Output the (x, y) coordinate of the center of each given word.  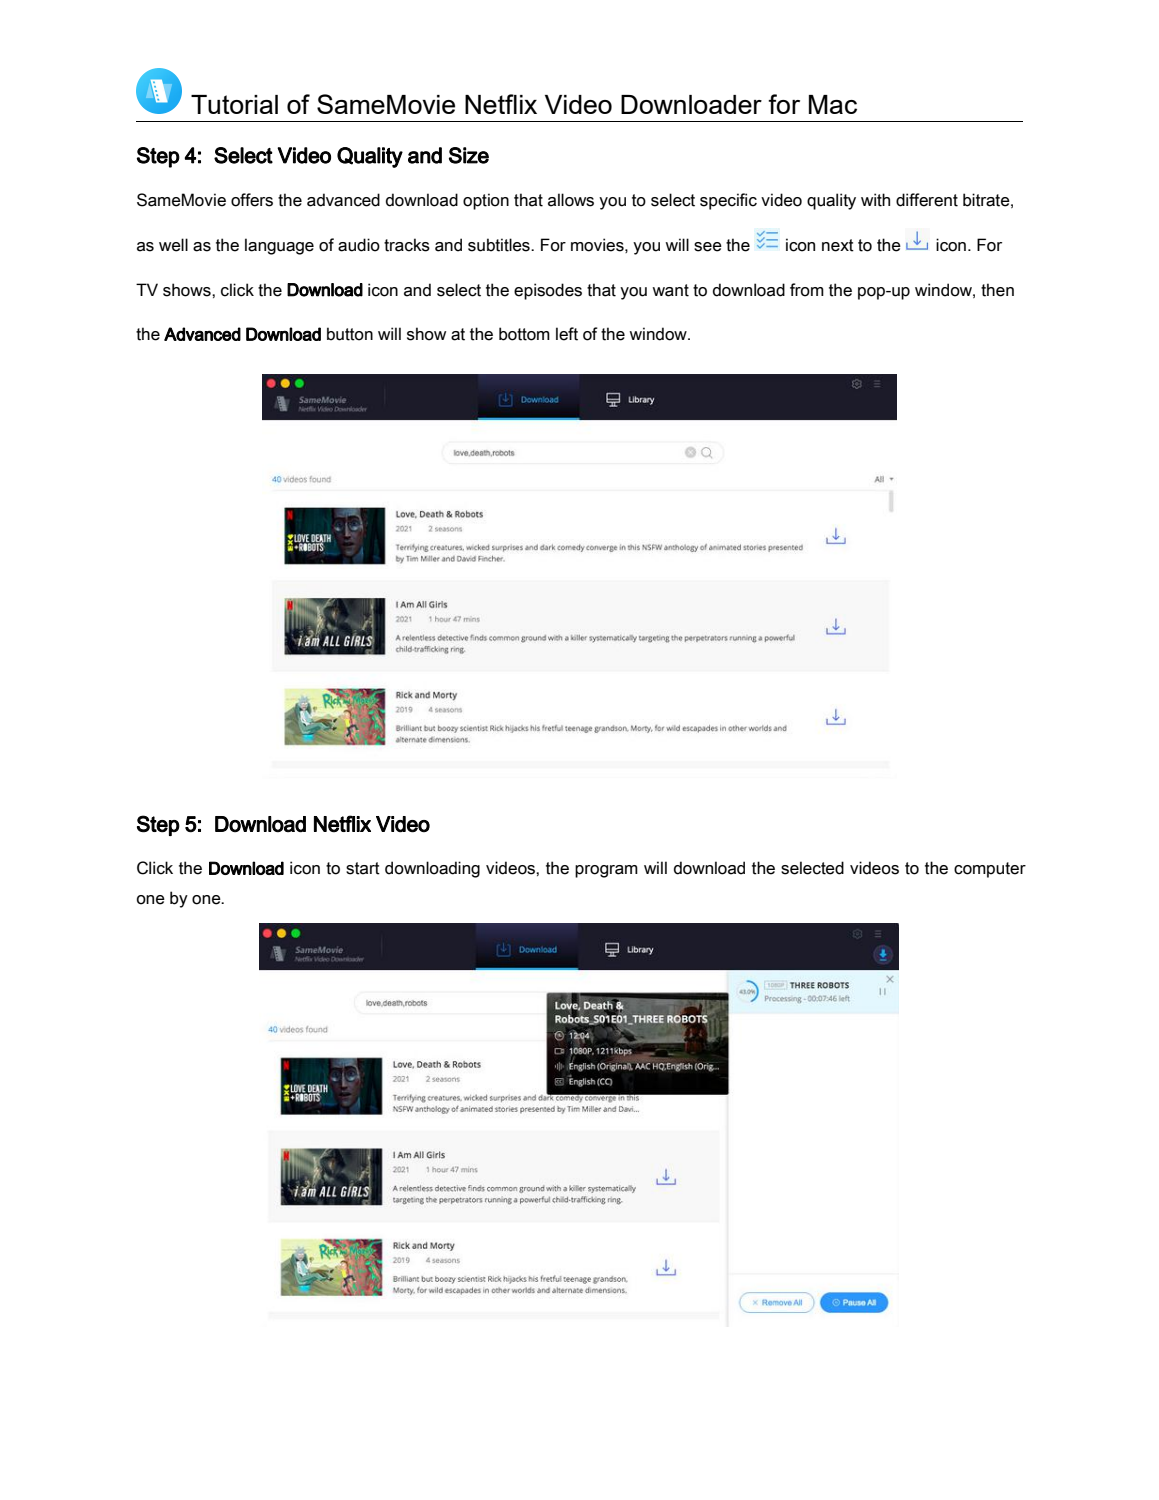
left (567, 334)
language (279, 246)
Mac (833, 104)
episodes (548, 291)
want (671, 290)
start (363, 868)
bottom (524, 334)
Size (469, 155)
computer (990, 870)
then (997, 290)
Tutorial (234, 104)
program (606, 871)
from (807, 290)
